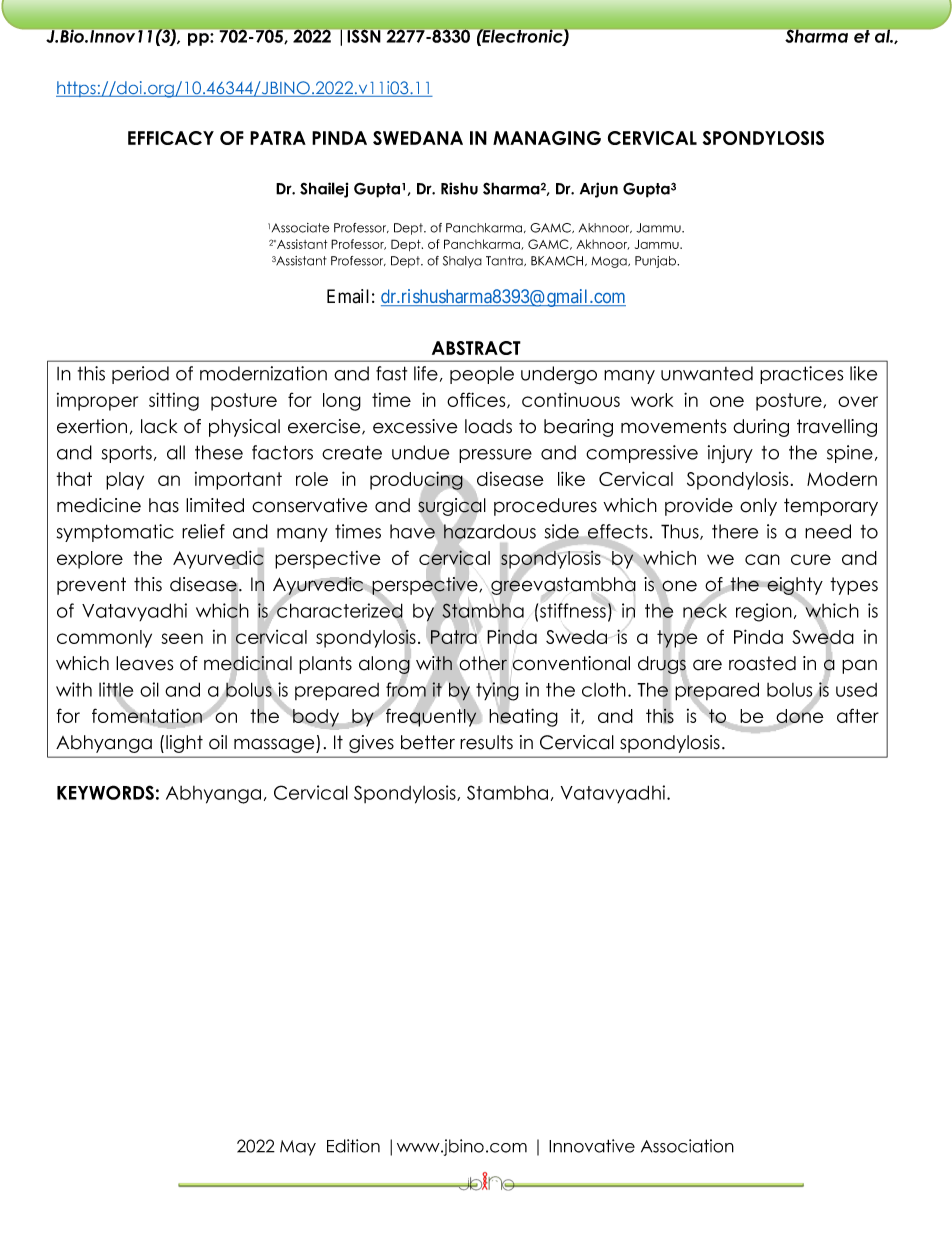 Image resolution: width=952 pixels, height=1233 pixels. Describe the element at coordinates (105, 792) in the page. I see `KEYWORDS` at that location.
